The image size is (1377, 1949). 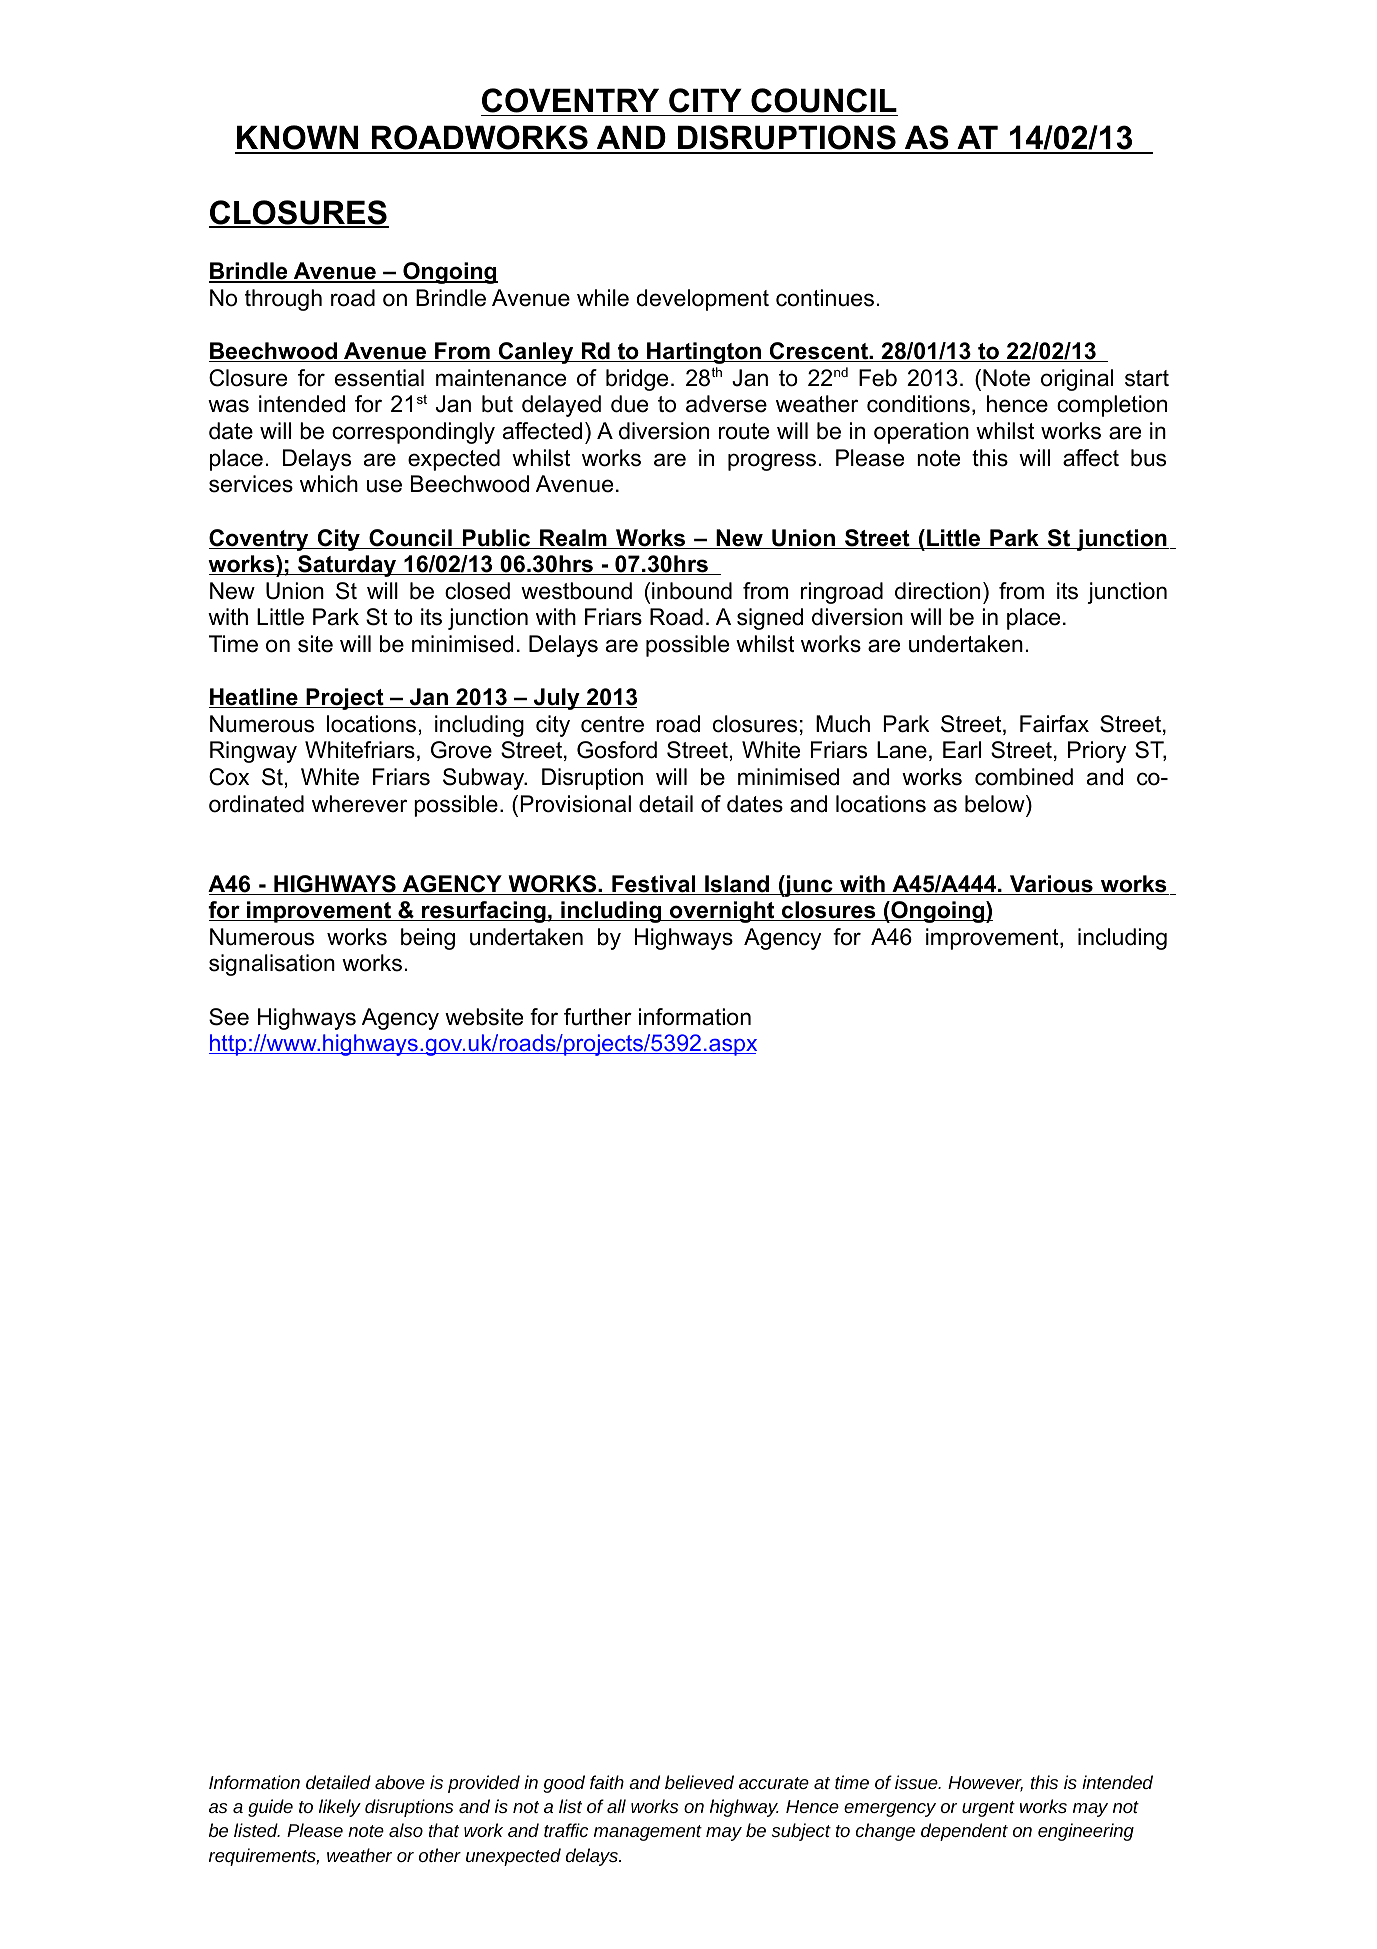 I want to click on likely, so click(x=340, y=1808).
